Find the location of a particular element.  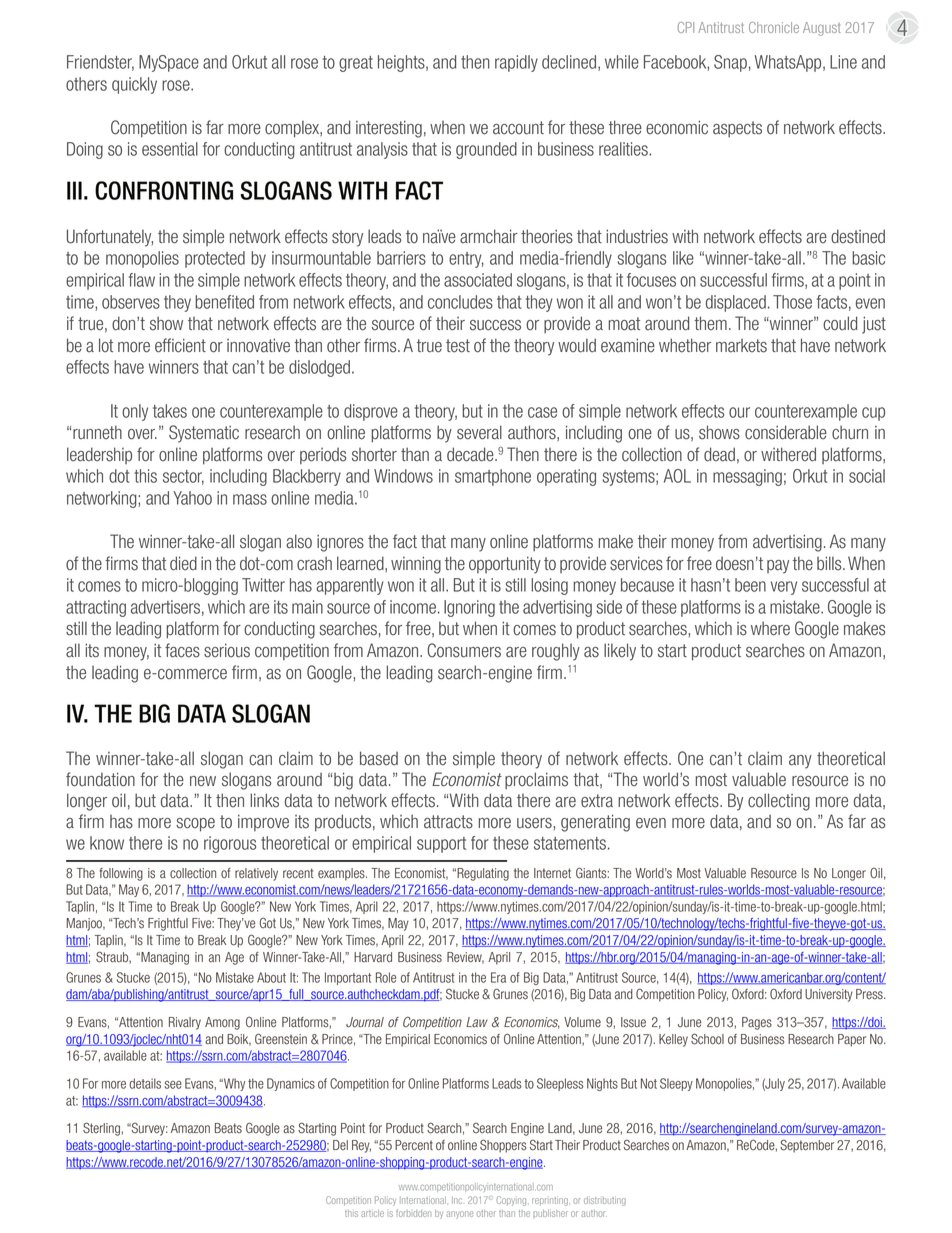

faces is located at coordinates (182, 650).
